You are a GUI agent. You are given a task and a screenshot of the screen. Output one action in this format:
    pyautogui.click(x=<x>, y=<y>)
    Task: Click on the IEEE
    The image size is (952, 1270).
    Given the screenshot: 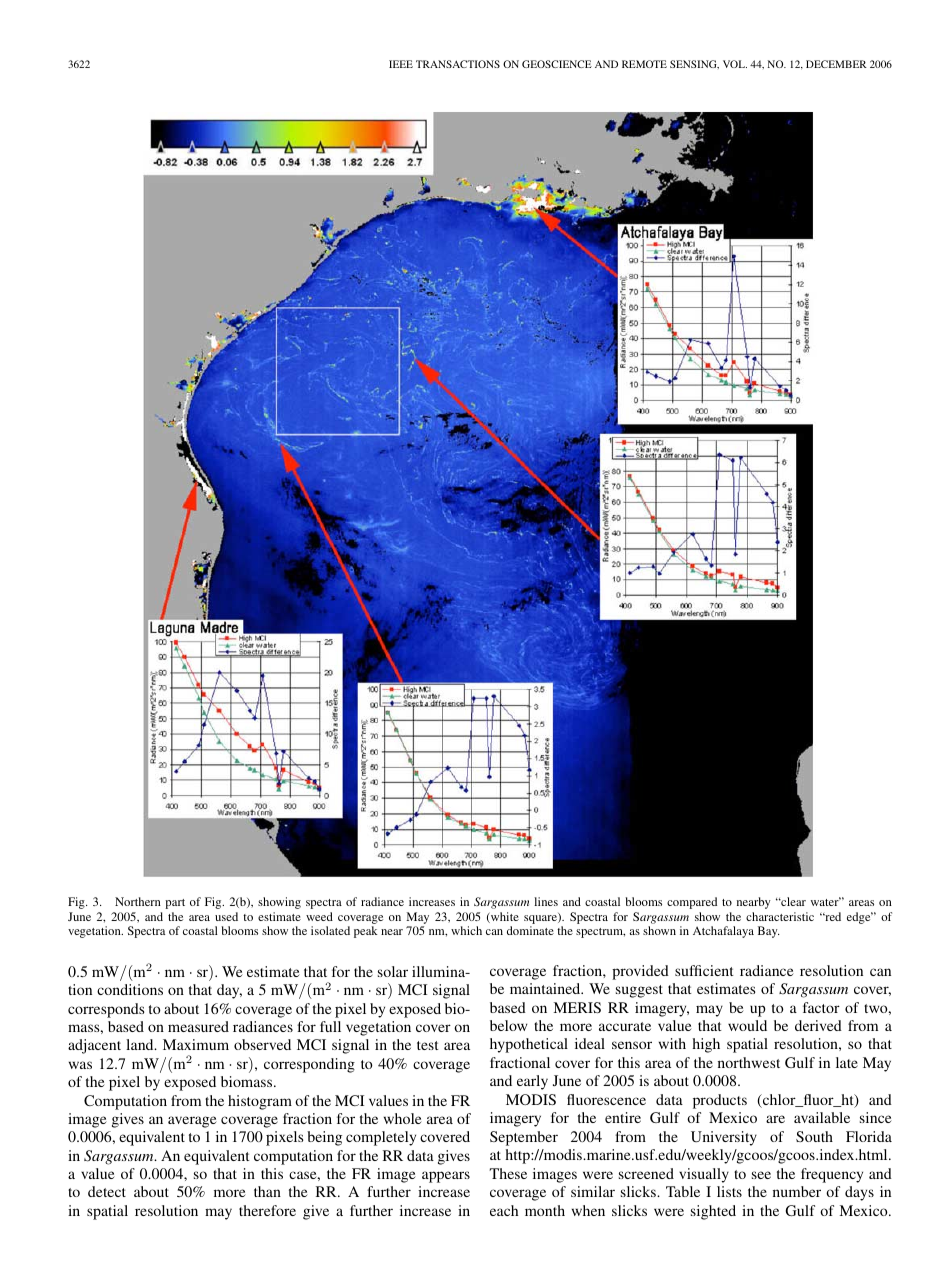 What is the action you would take?
    pyautogui.click(x=401, y=64)
